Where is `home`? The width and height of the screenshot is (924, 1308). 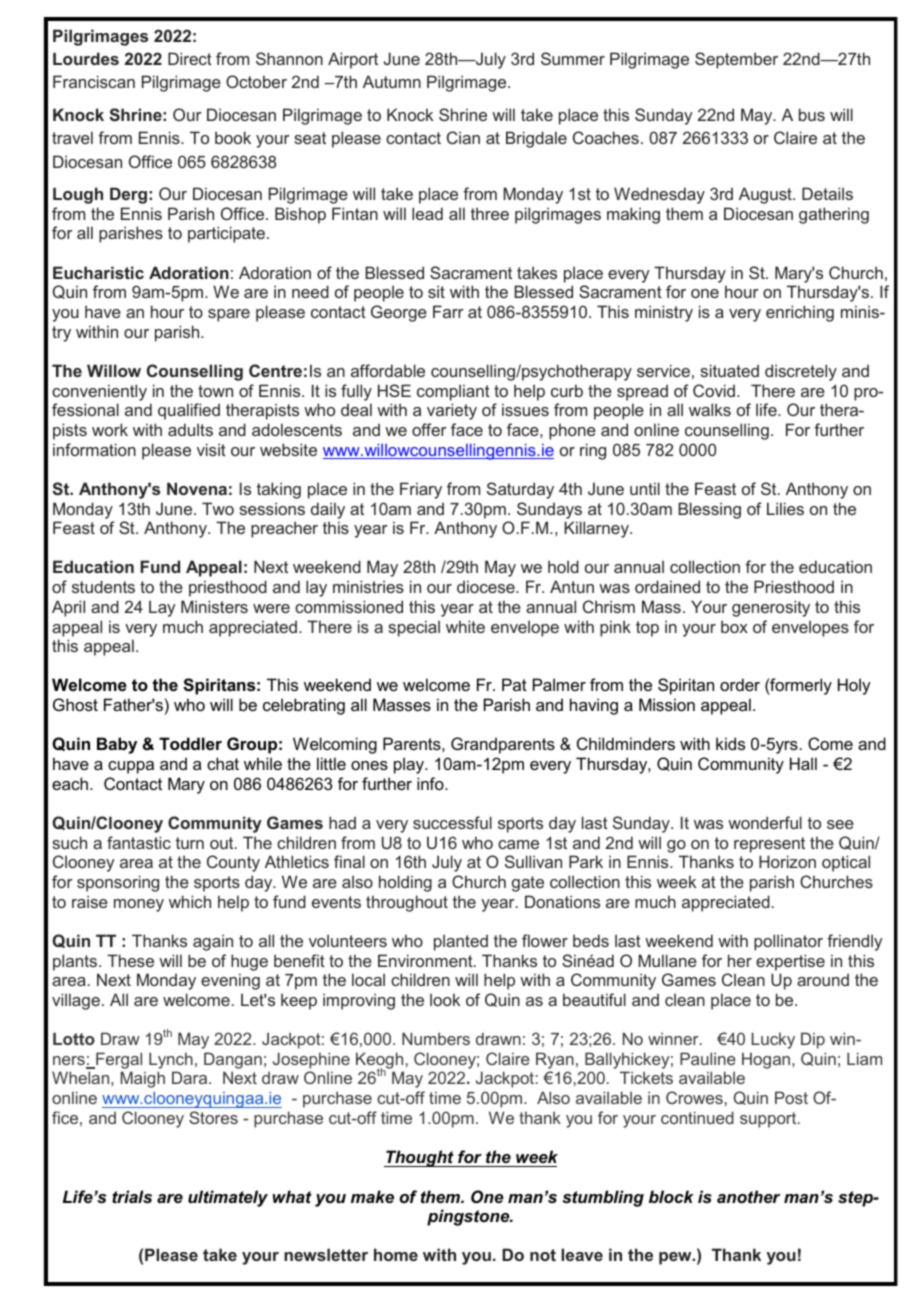 home is located at coordinates (396, 1254).
